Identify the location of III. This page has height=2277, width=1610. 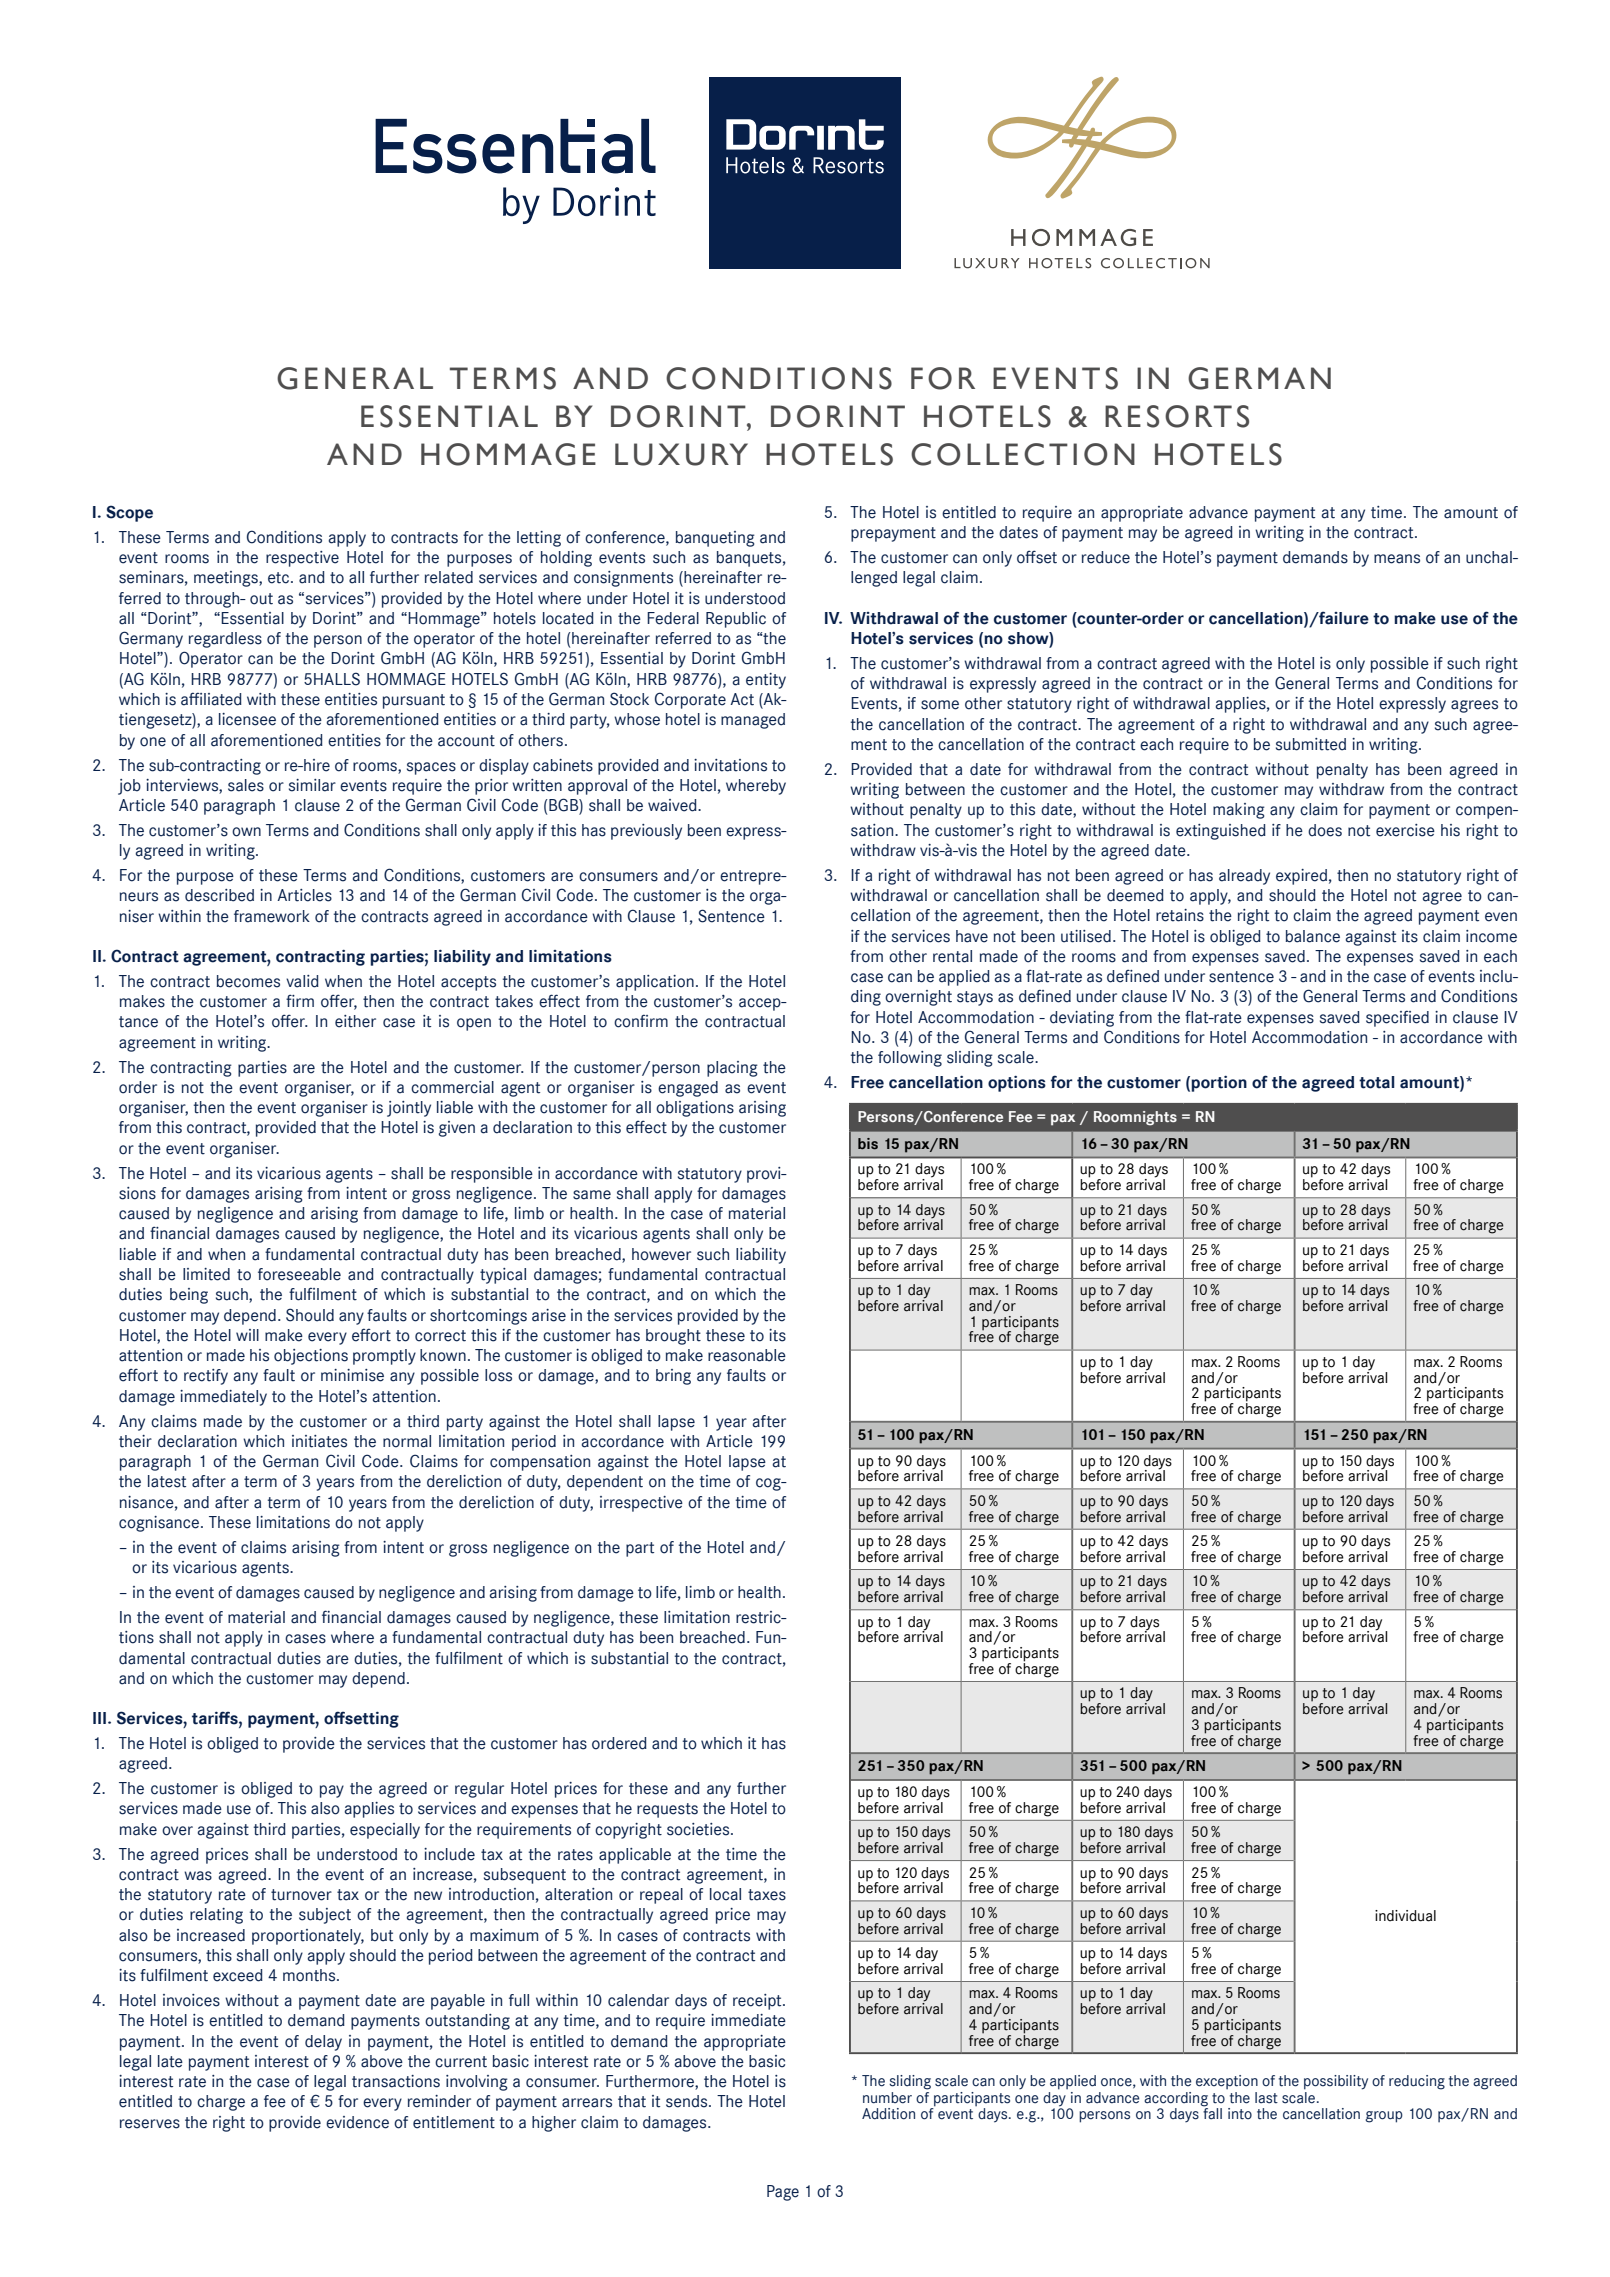
(101, 1718).
